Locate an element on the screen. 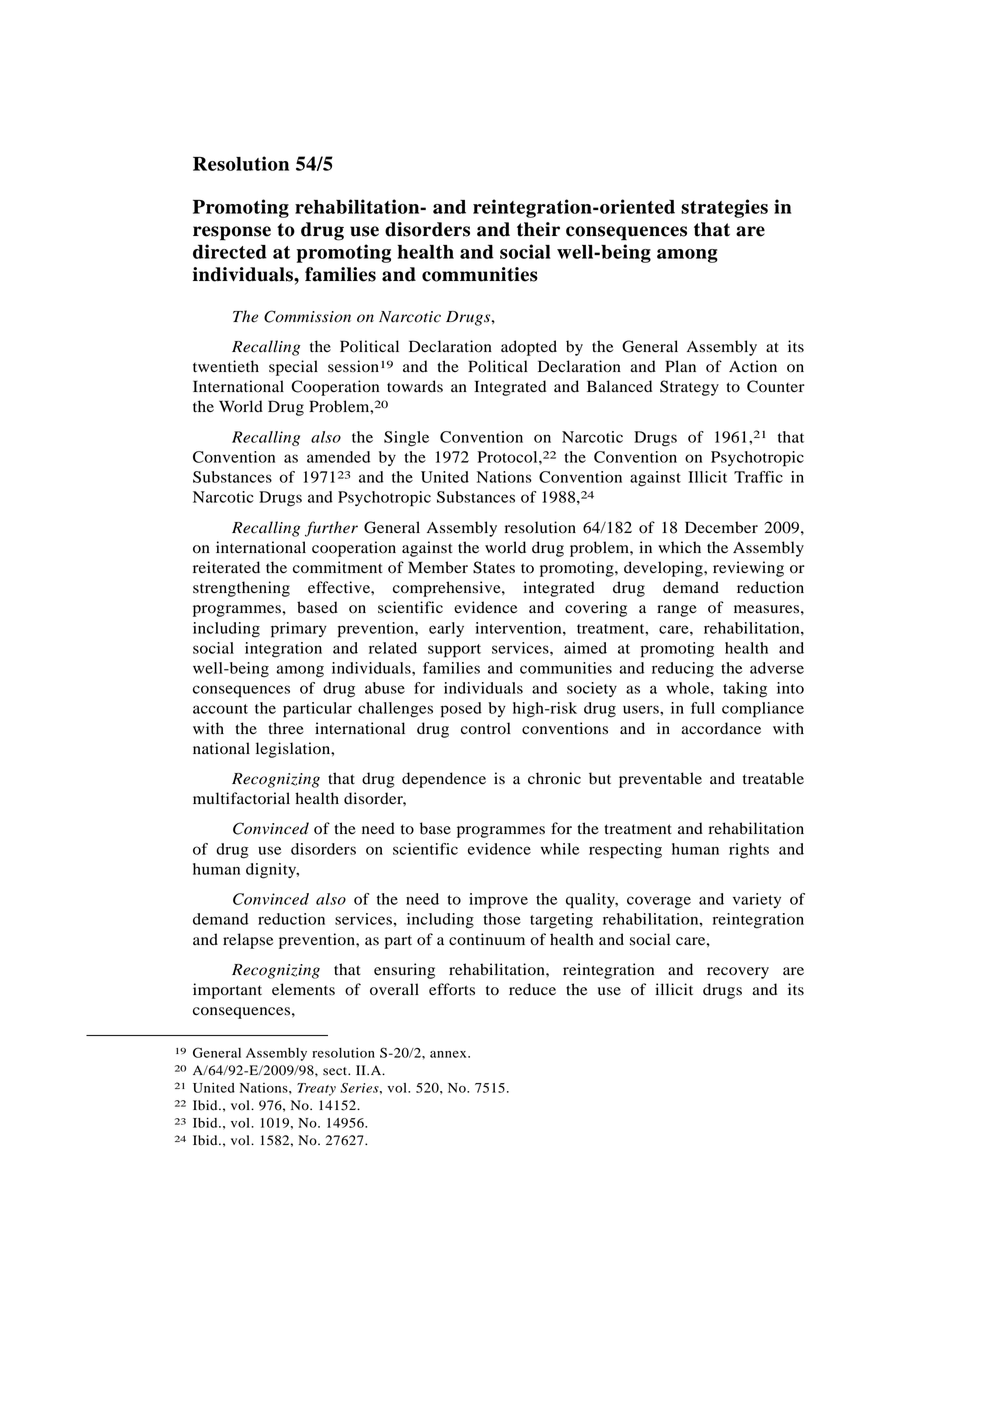 This screenshot has width=997, height=1410. response is located at coordinates (232, 233).
